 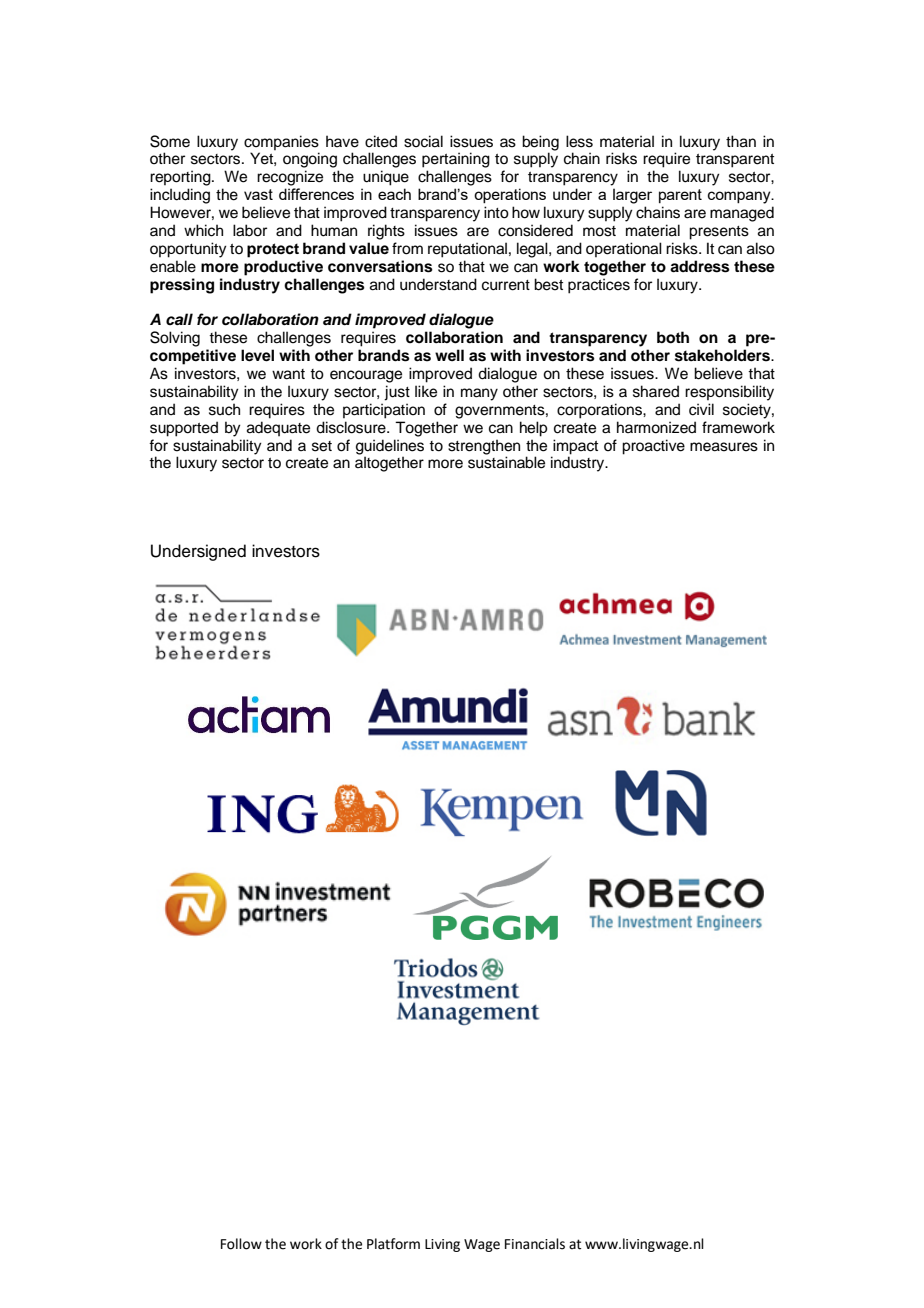 What do you see at coordinates (724, 447) in the document?
I see `measures` at bounding box center [724, 447].
